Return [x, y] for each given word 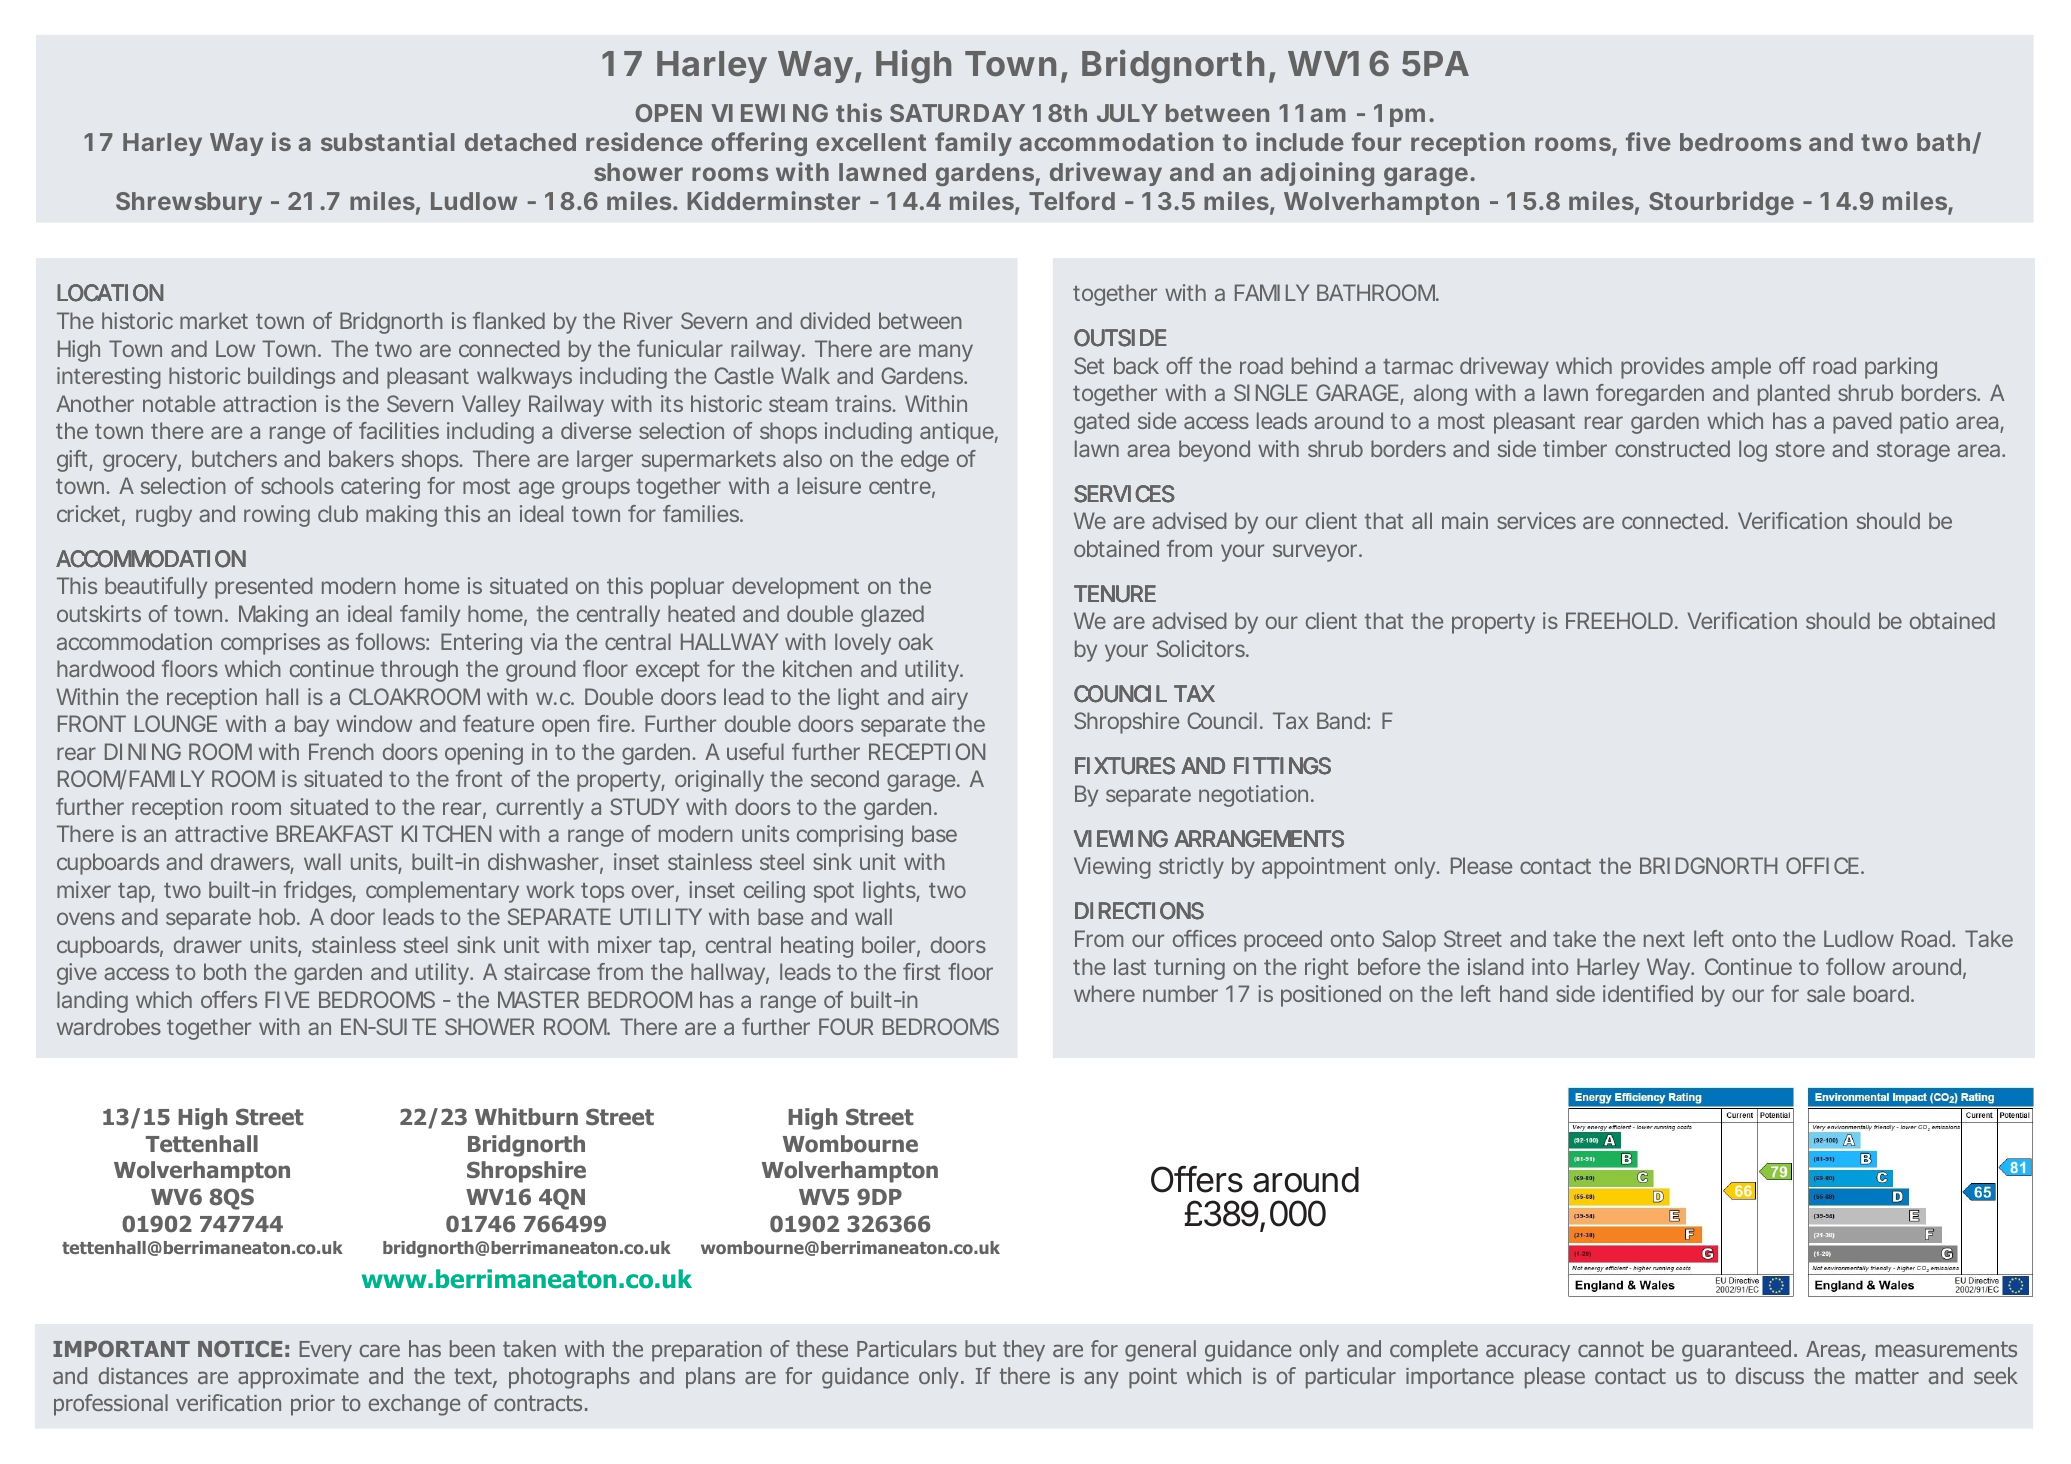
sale [1826, 993]
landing [92, 1002]
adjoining [1317, 174]
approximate [298, 1378]
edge [925, 461]
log [1753, 451]
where [1104, 993]
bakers [361, 458]
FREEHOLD [1619, 620]
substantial [388, 141]
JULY [1127, 113]
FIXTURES [1125, 766]
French [341, 751]
